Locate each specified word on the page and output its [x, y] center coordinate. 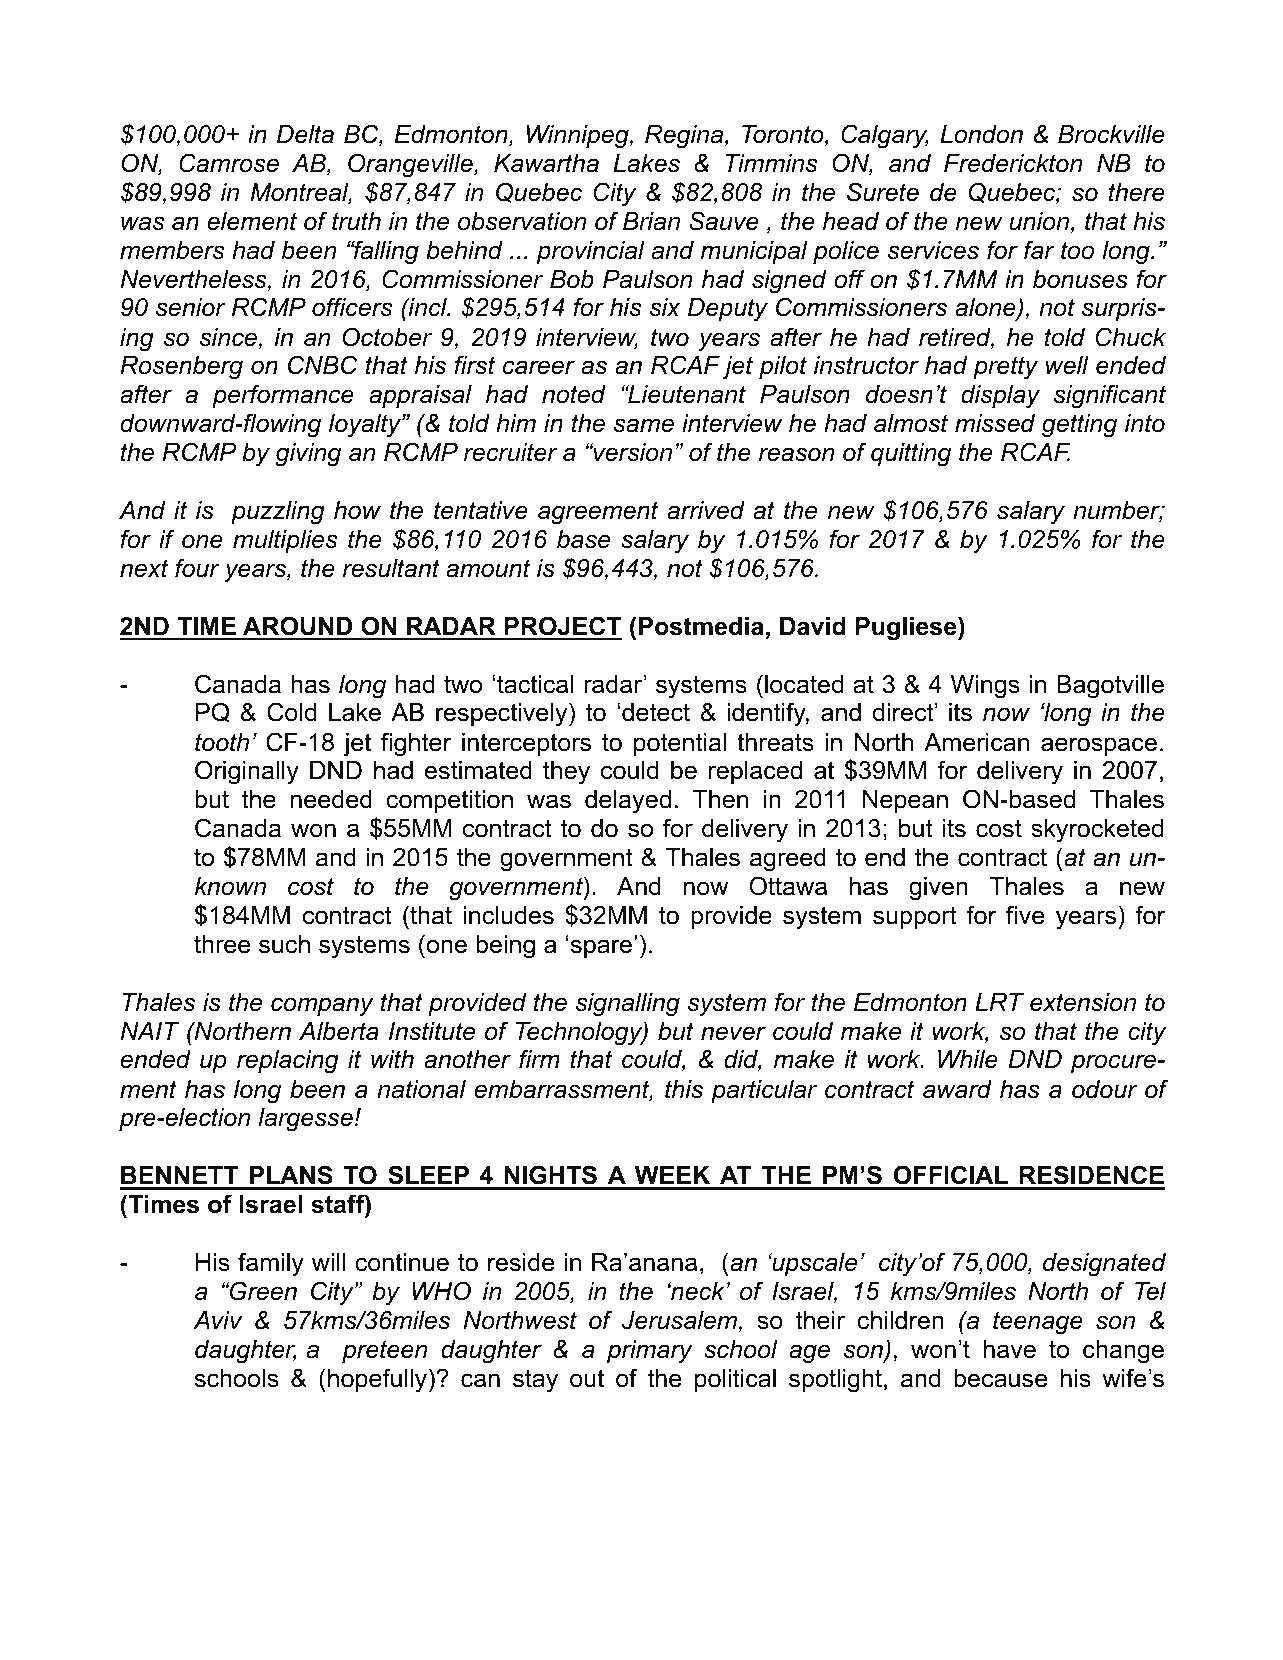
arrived [706, 510]
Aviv [218, 1320]
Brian [651, 221]
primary [650, 1352]
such [284, 944]
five [1025, 915]
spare [603, 948]
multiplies [285, 541]
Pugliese [907, 628]
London [981, 134]
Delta [305, 134]
